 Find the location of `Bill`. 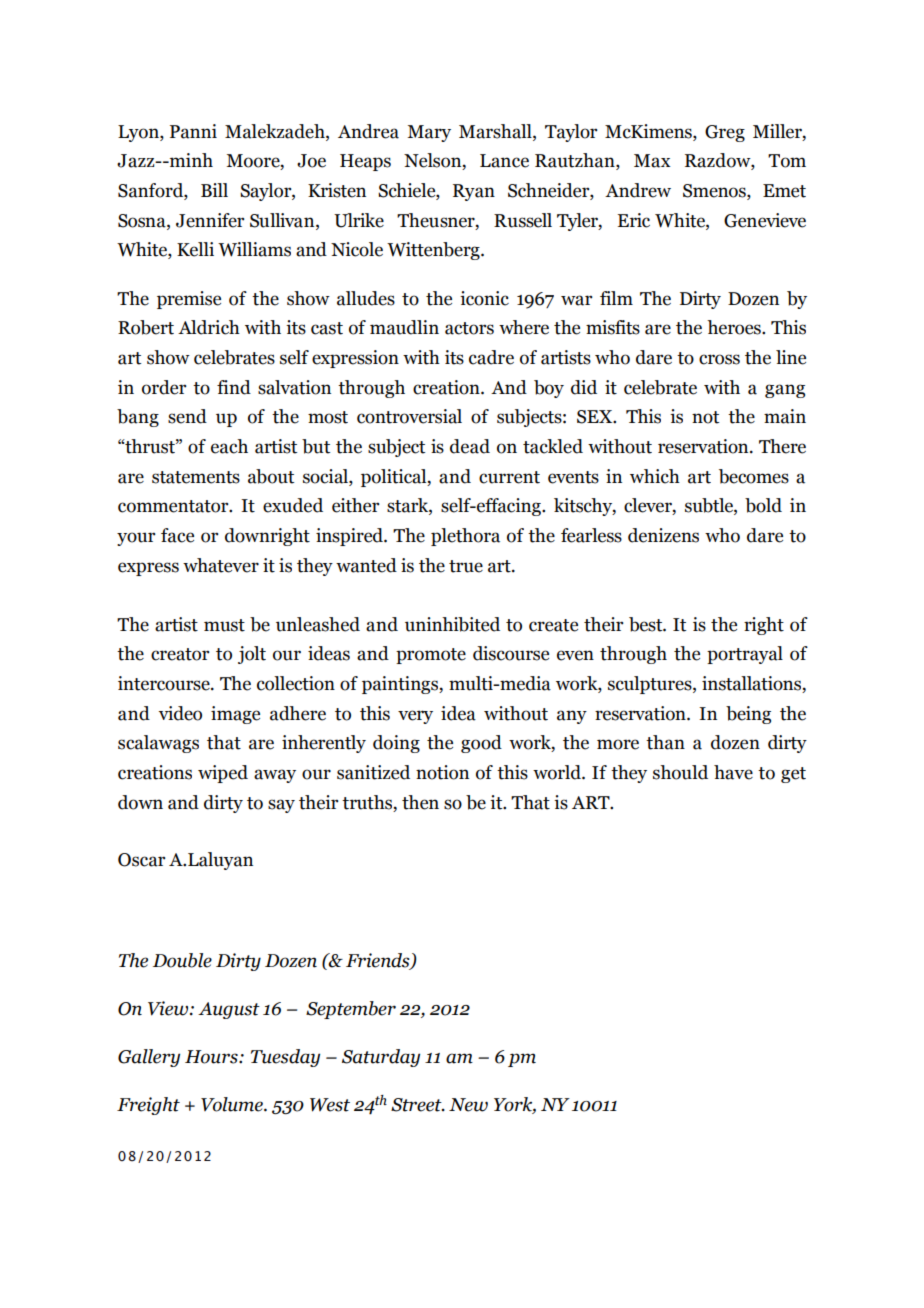

Bill is located at coordinates (214, 190).
